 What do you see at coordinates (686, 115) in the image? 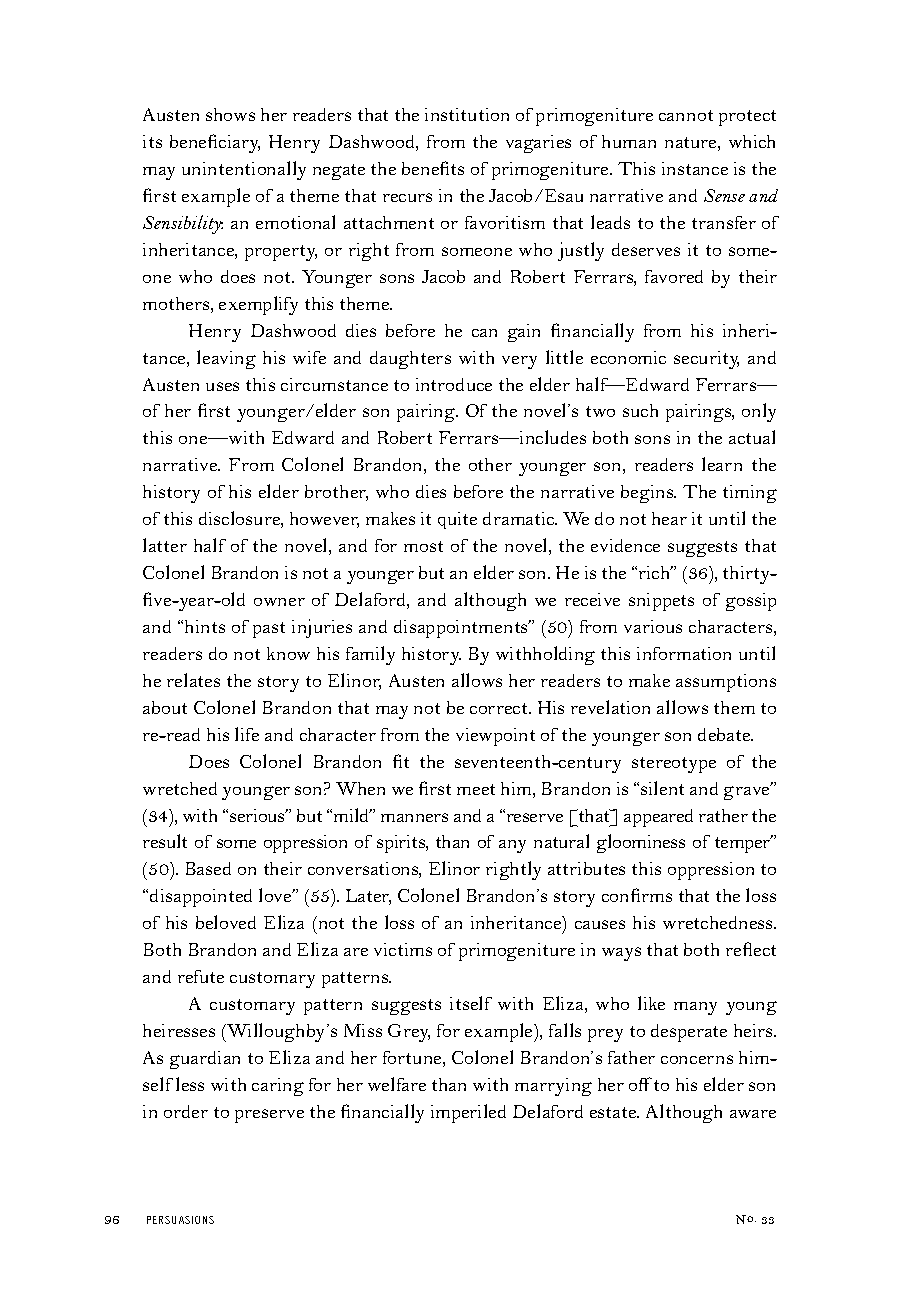
I see `cannot` at bounding box center [686, 115].
